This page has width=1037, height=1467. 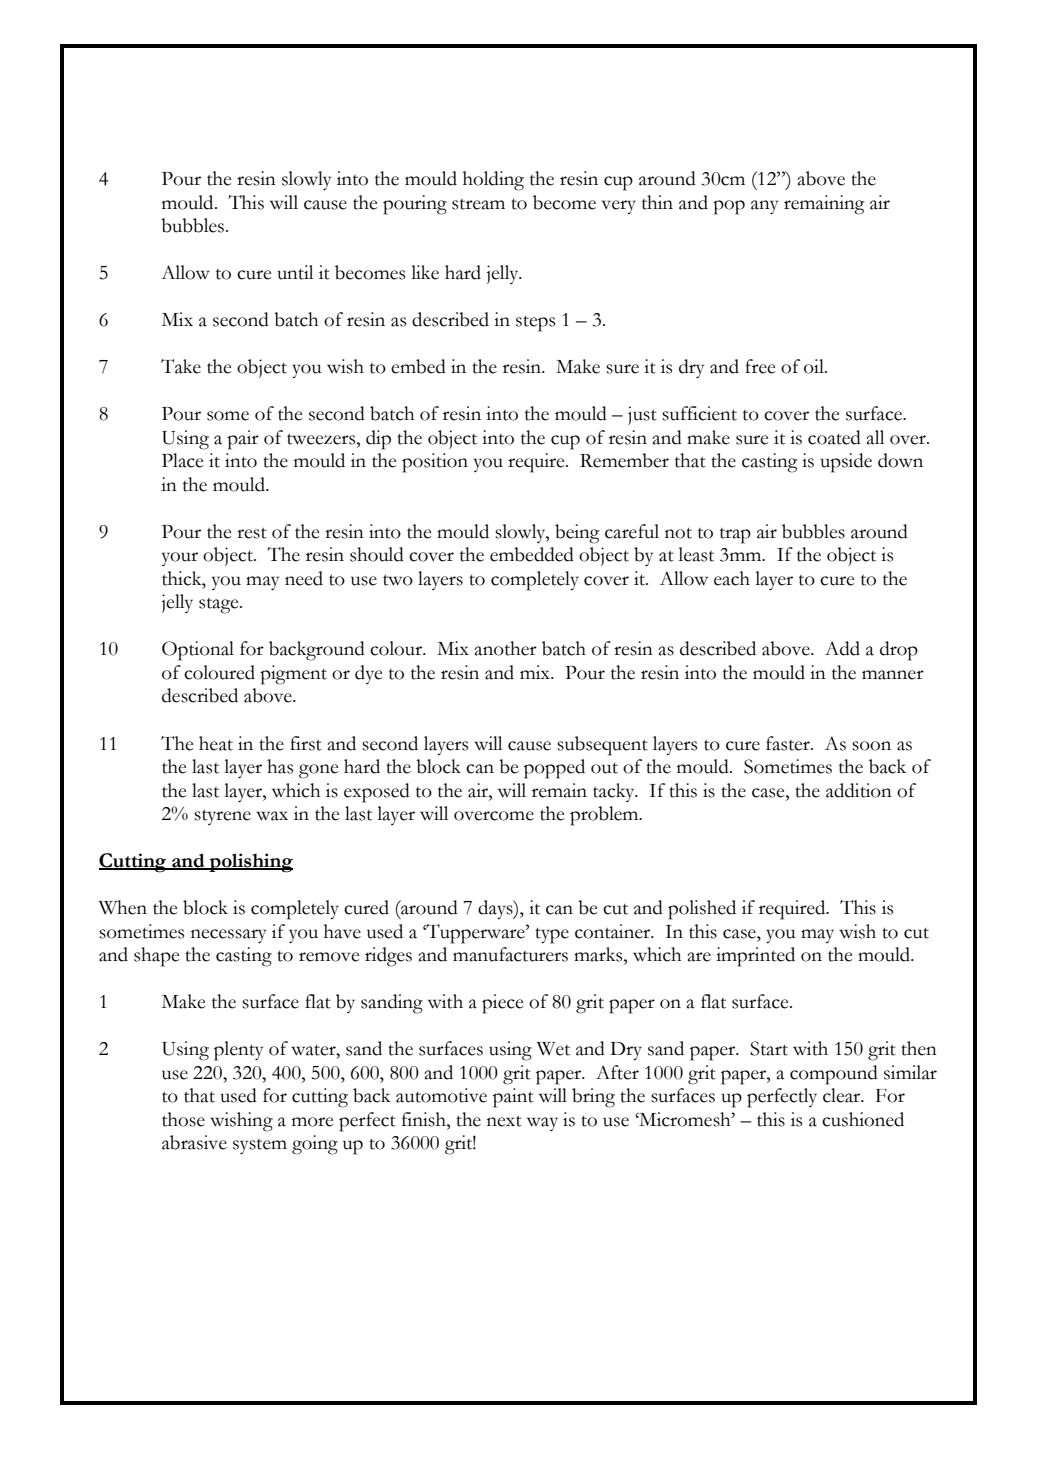 What do you see at coordinates (478, 204) in the page?
I see `stream` at bounding box center [478, 204].
